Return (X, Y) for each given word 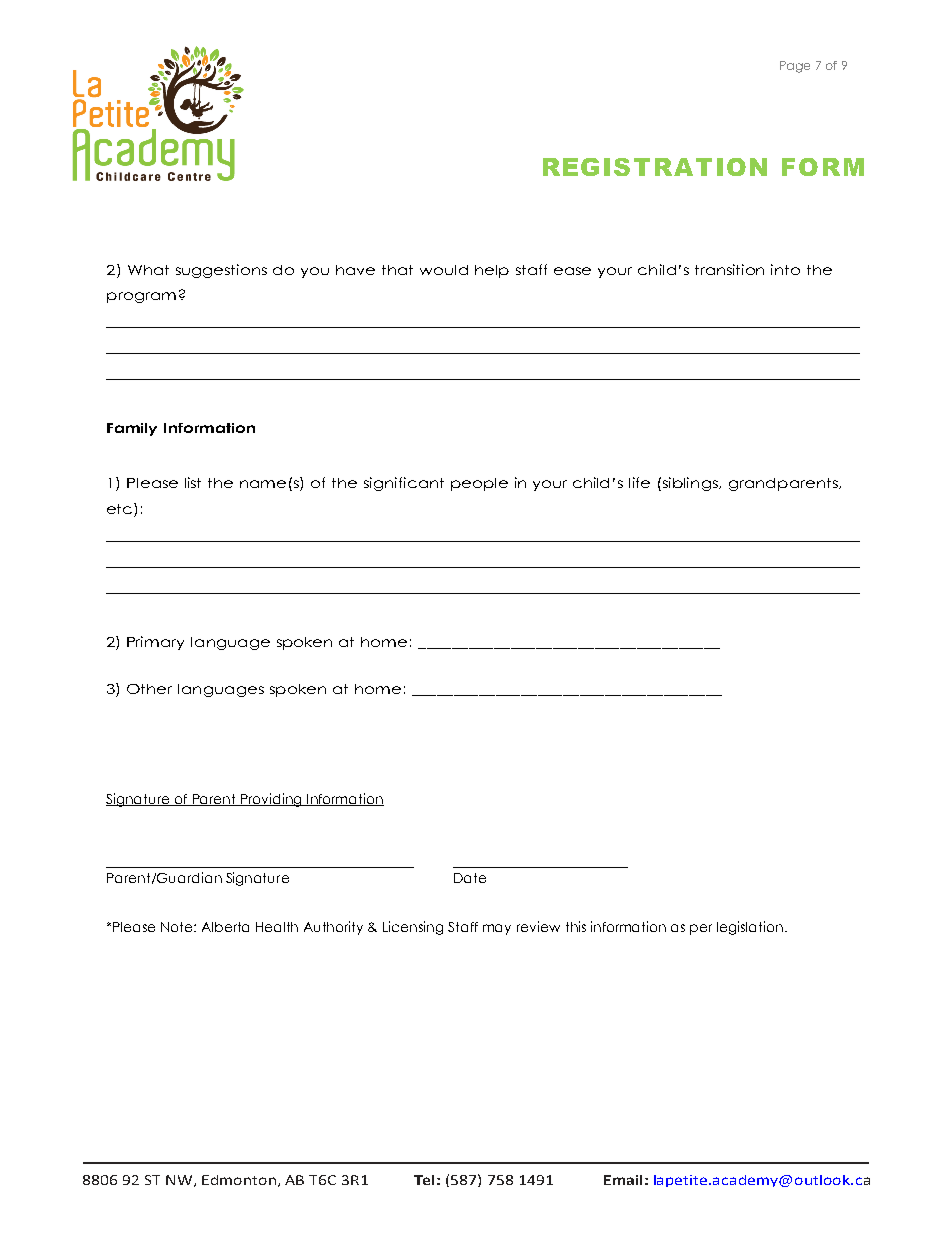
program (141, 297)
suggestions (221, 271)
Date (470, 878)
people (479, 484)
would (444, 270)
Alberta (225, 927)
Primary (155, 643)
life (639, 482)
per (701, 929)
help (492, 271)
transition (729, 269)
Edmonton (239, 1180)
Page (795, 67)
